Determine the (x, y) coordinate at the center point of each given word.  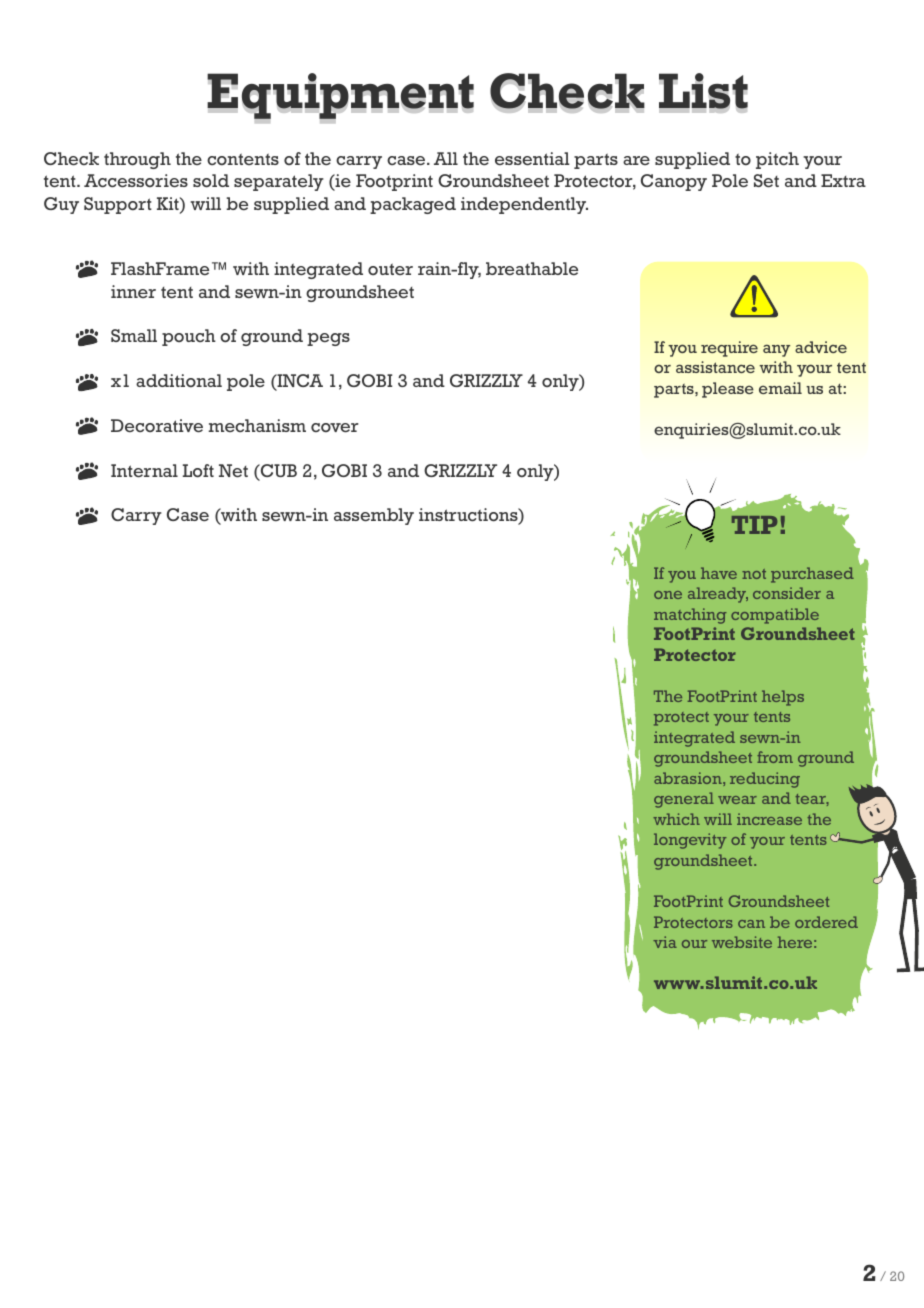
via (665, 942)
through (137, 160)
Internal (144, 471)
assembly (374, 516)
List (703, 94)
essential (532, 159)
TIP (754, 525)
